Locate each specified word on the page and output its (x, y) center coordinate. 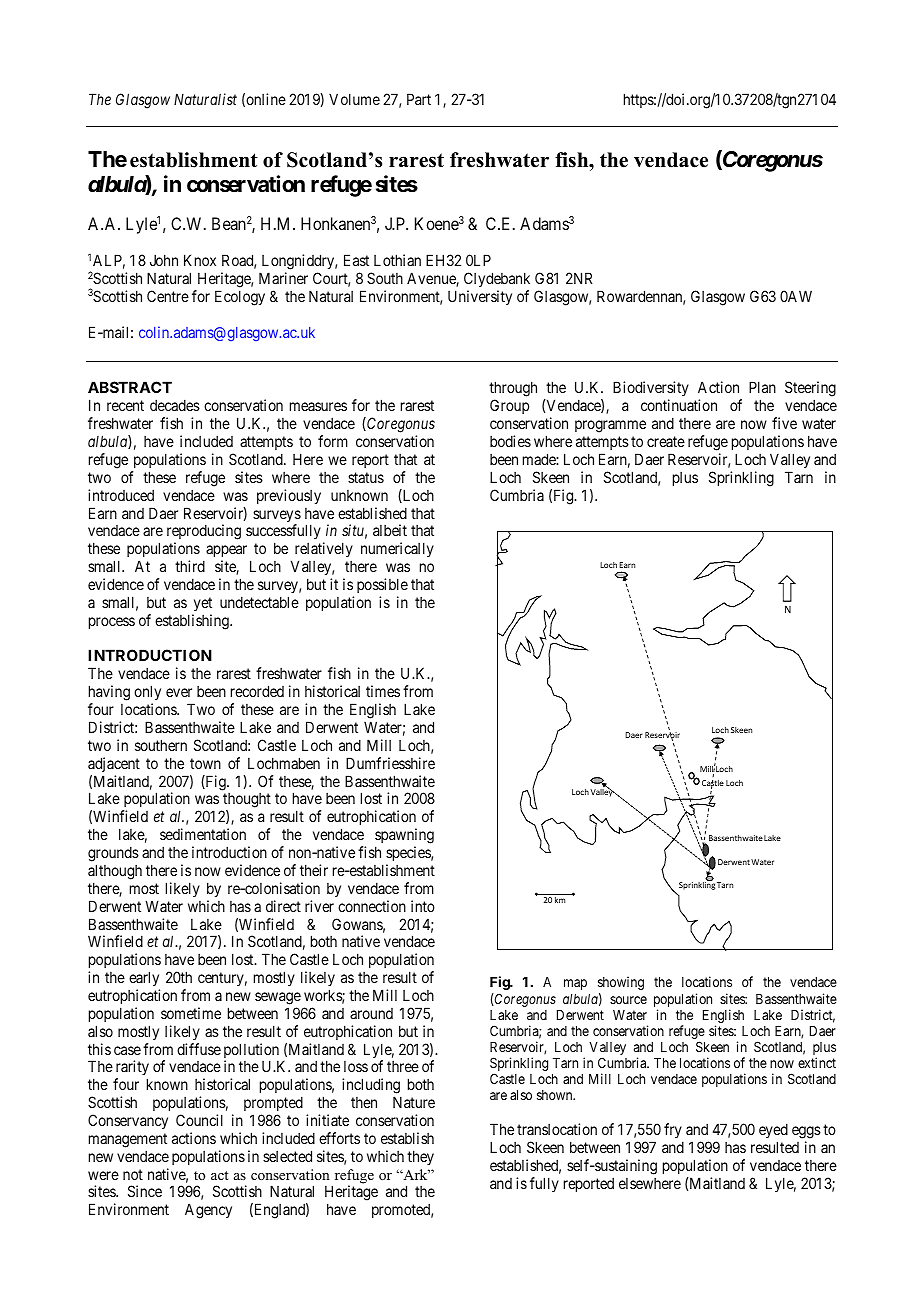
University (480, 297)
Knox (200, 260)
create (666, 441)
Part (419, 99)
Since (145, 1191)
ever (179, 692)
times (383, 691)
